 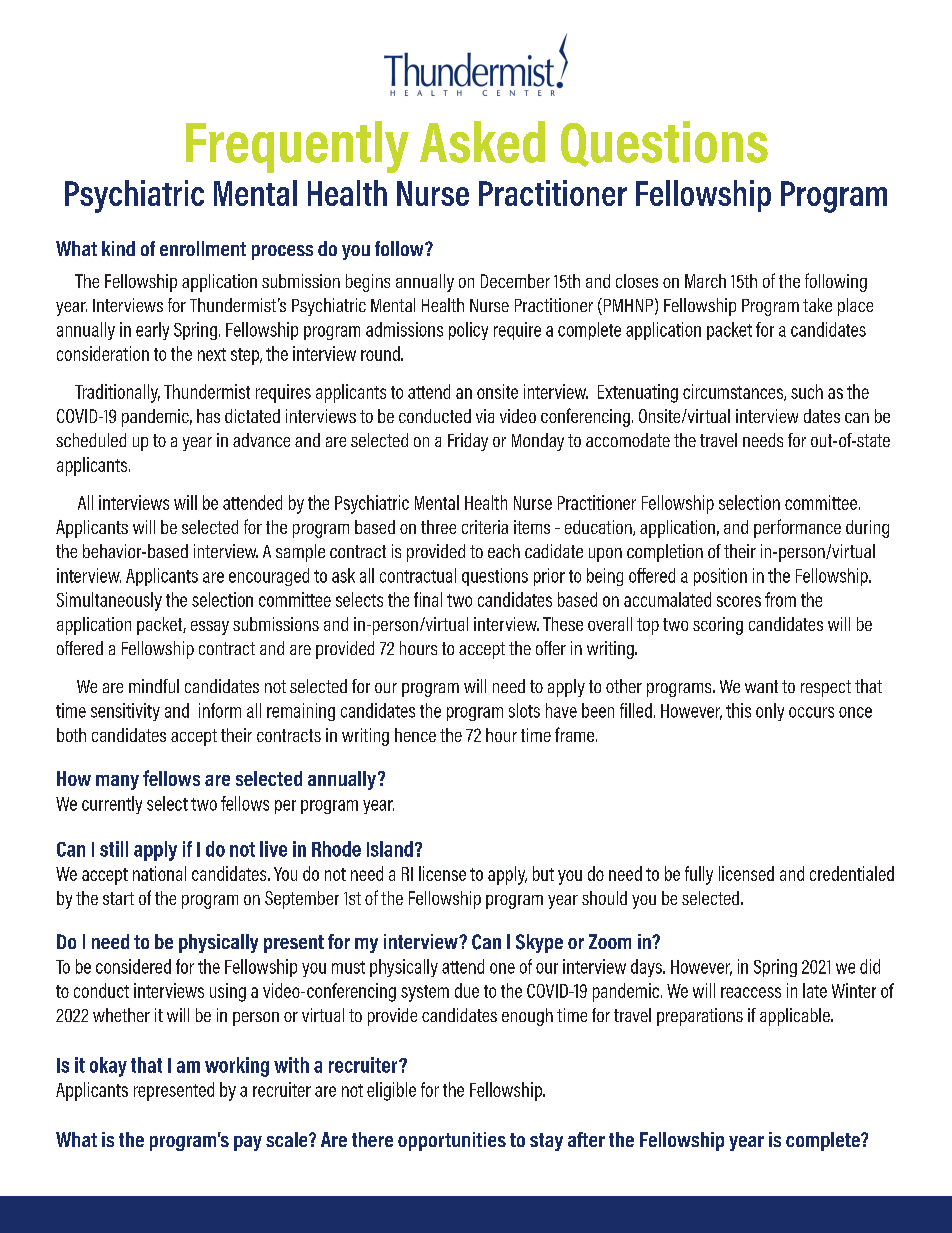 I want to click on pay, so click(x=248, y=1143).
